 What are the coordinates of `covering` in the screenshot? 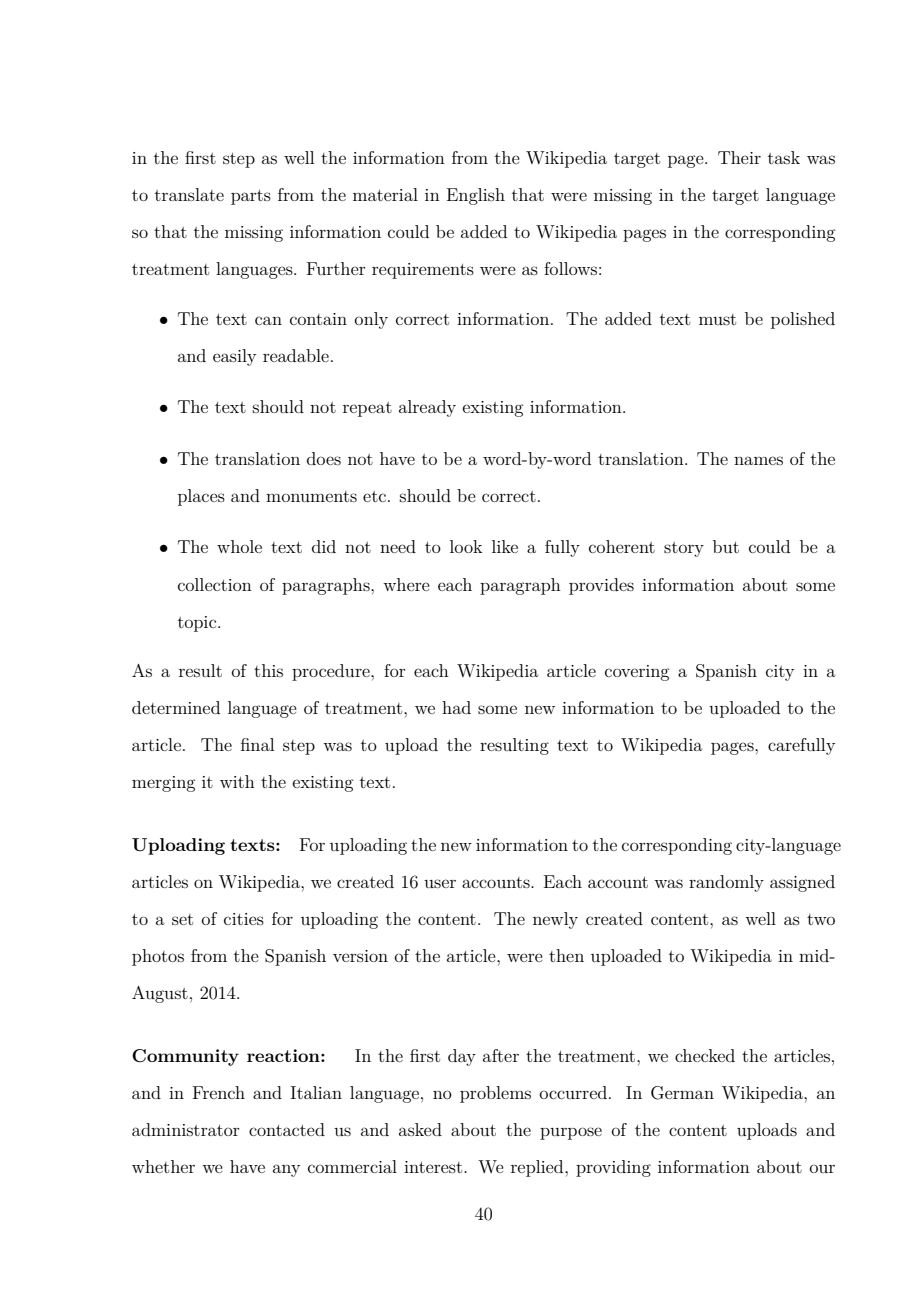 It's located at (637, 673).
